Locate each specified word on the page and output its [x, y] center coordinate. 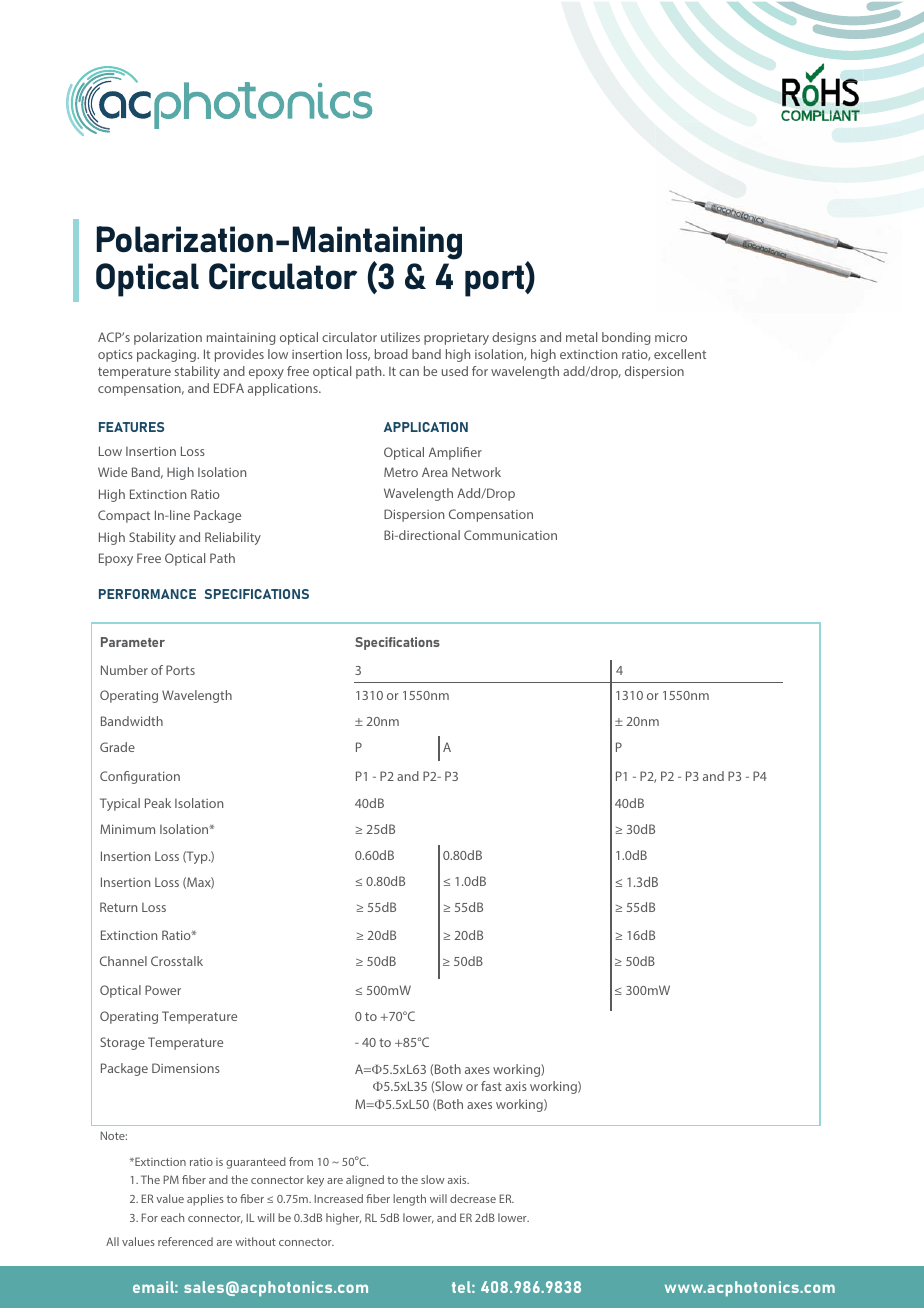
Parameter [133, 642]
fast [491, 1086]
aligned [365, 1181]
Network [476, 472]
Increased [338, 1198]
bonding [626, 338]
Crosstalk [177, 961]
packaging [167, 355]
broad [391, 354]
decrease [473, 1198]
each [172, 1217]
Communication [510, 535]
